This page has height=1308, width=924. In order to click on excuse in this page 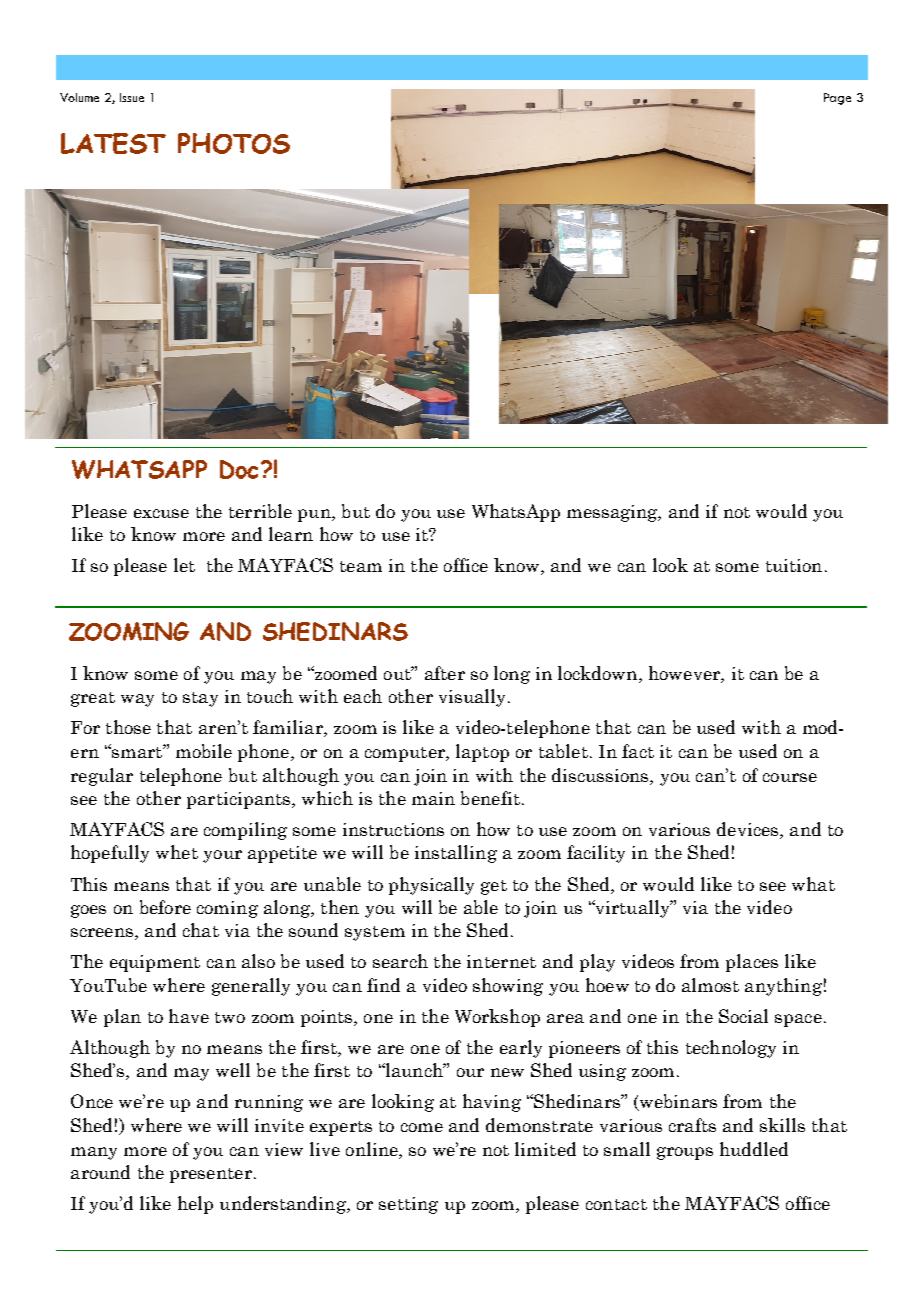, I will do `click(161, 513)`.
